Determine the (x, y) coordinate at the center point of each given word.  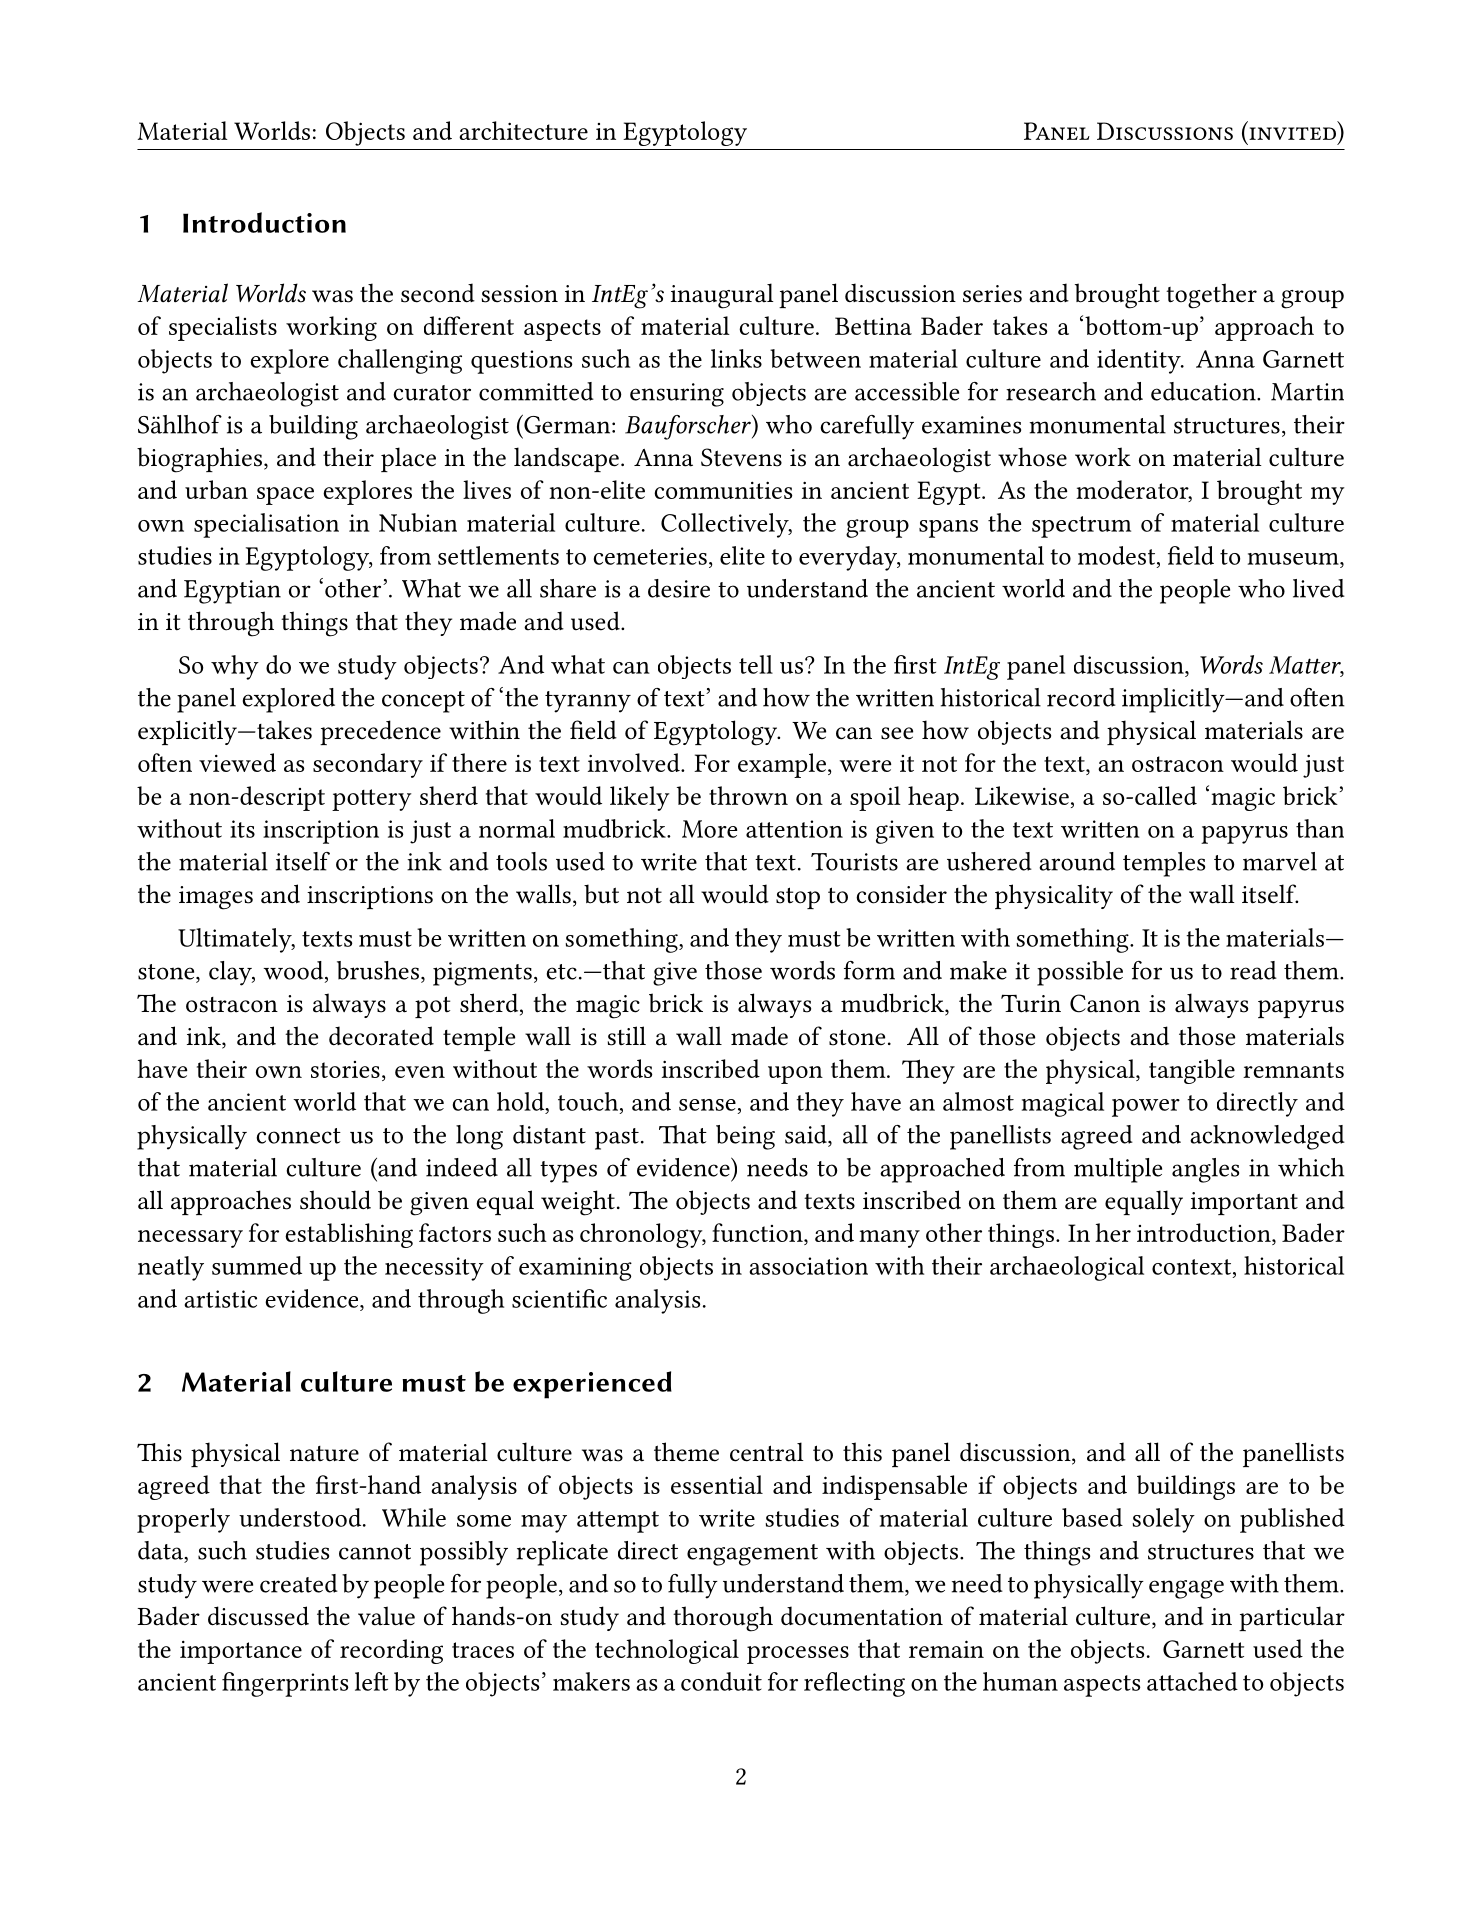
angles (1205, 1170)
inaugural (722, 296)
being (745, 1137)
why (235, 667)
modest (1118, 555)
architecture (523, 130)
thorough (723, 1619)
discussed (258, 1616)
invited (1292, 133)
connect (298, 1136)
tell (756, 664)
